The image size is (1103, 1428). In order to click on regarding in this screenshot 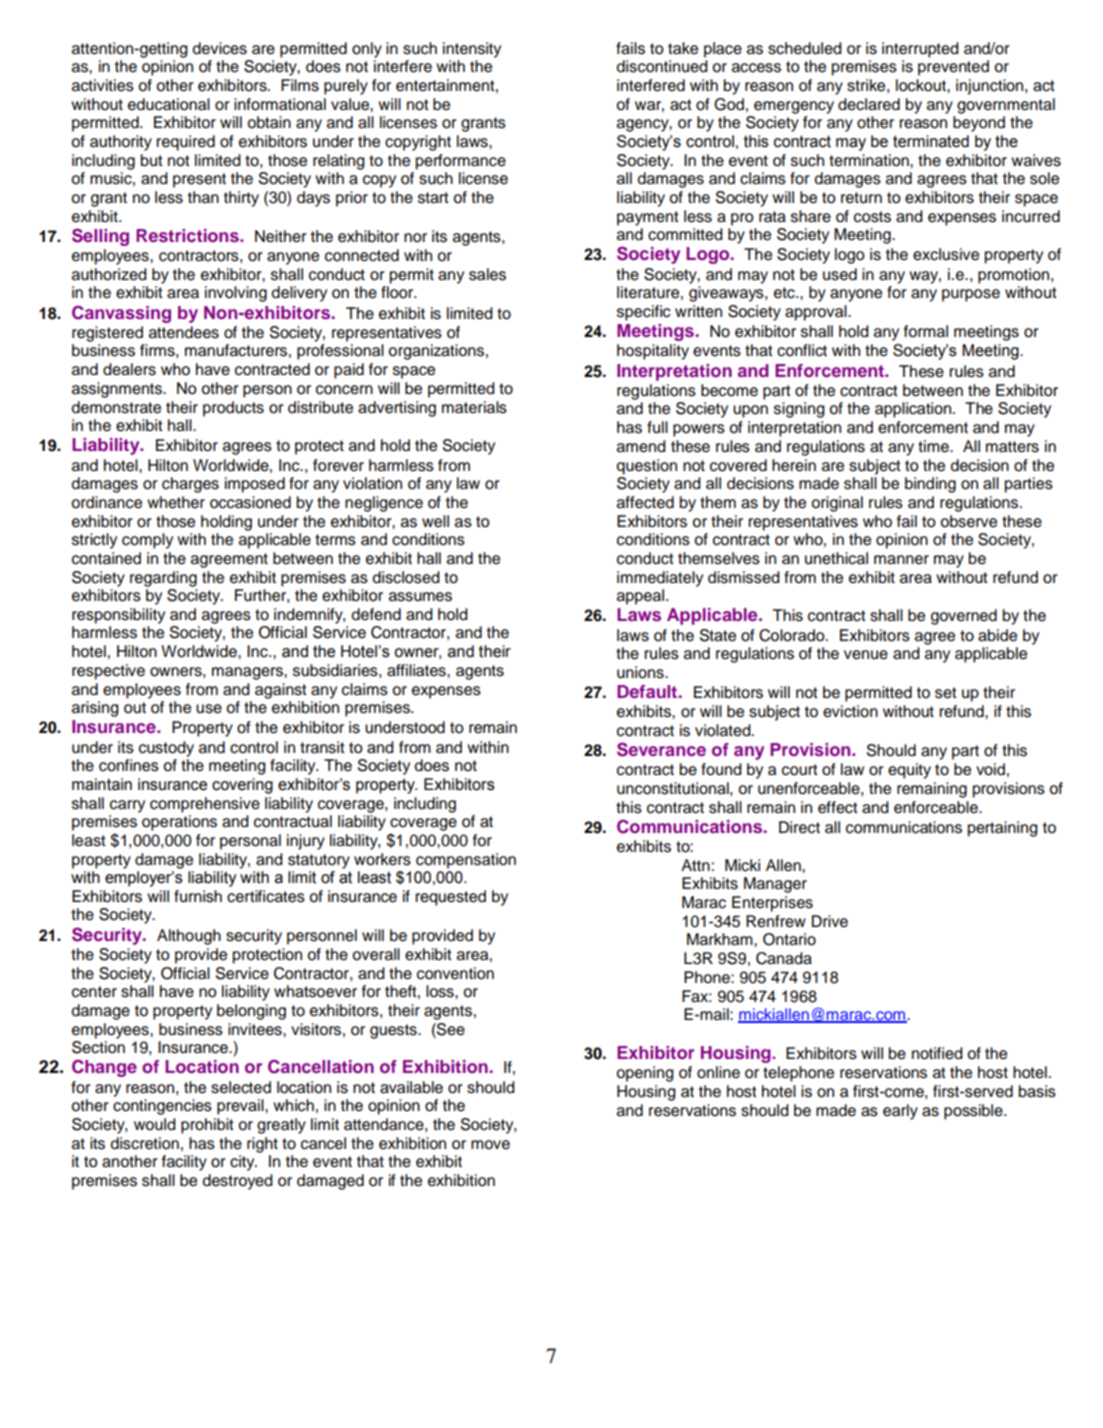, I will do `click(163, 579)`.
